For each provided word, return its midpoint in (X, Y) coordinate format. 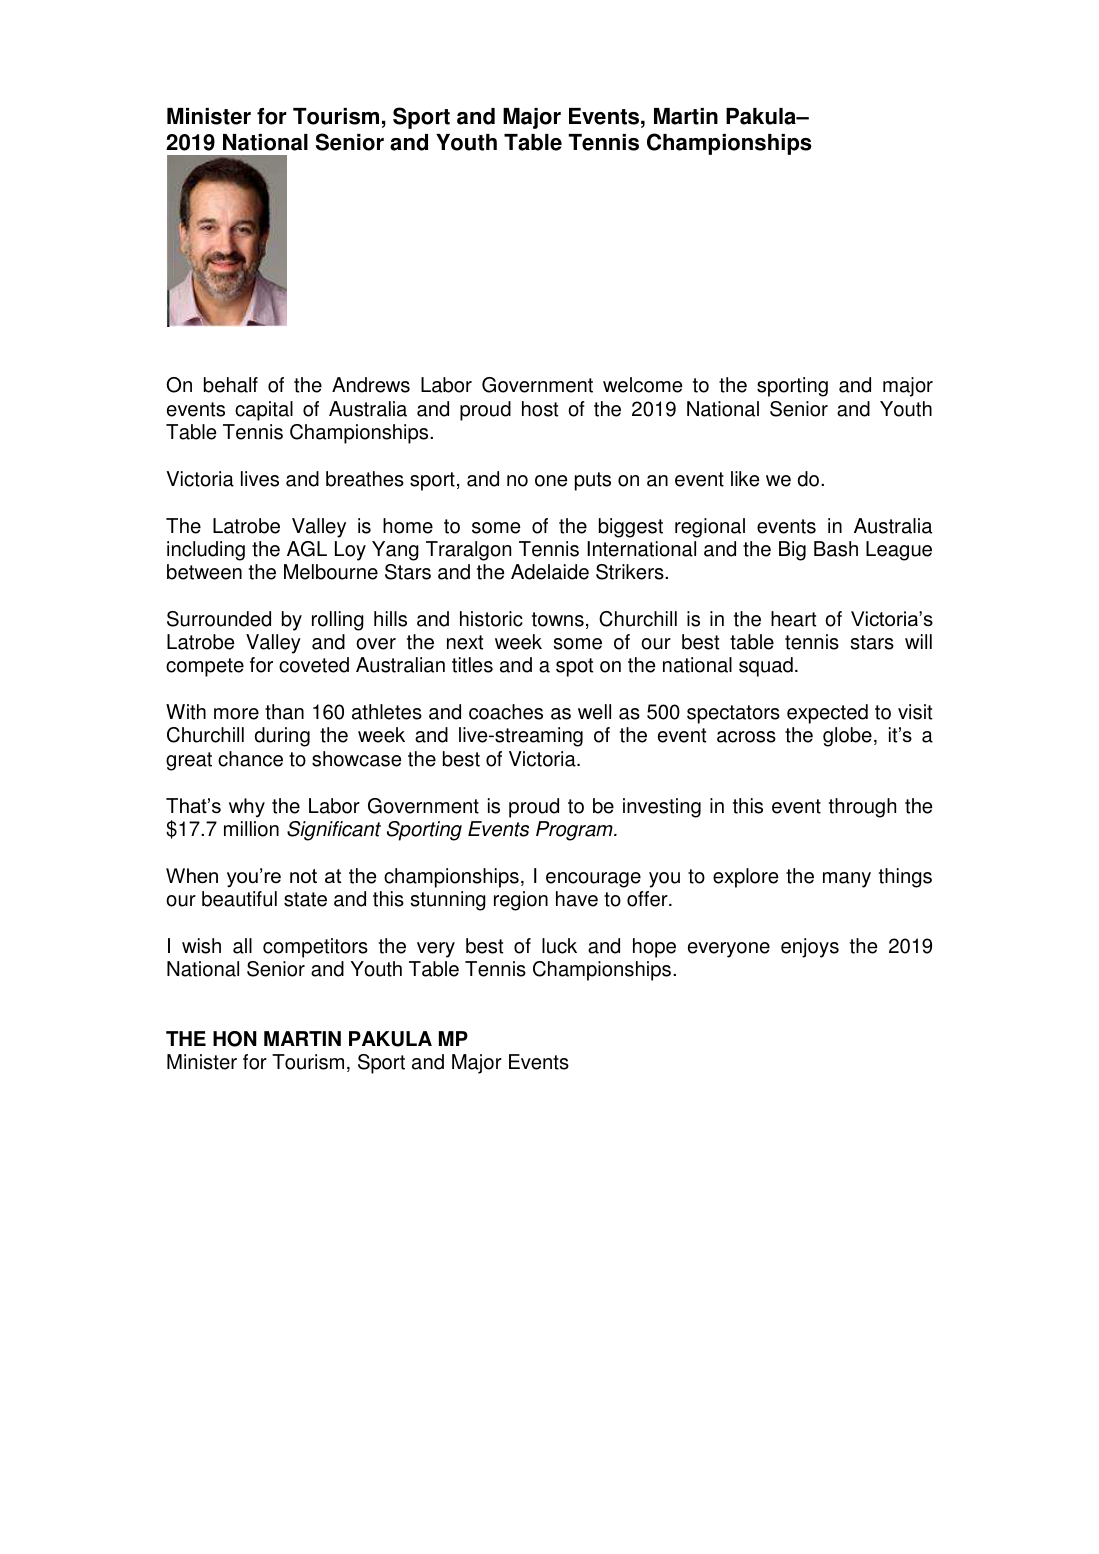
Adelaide (550, 572)
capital (264, 411)
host (540, 409)
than (284, 712)
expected (827, 714)
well (594, 712)
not (303, 876)
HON (235, 1039)
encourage (593, 880)
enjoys (810, 948)
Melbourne (331, 572)
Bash (836, 549)
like (745, 479)
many (847, 880)
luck (559, 946)
